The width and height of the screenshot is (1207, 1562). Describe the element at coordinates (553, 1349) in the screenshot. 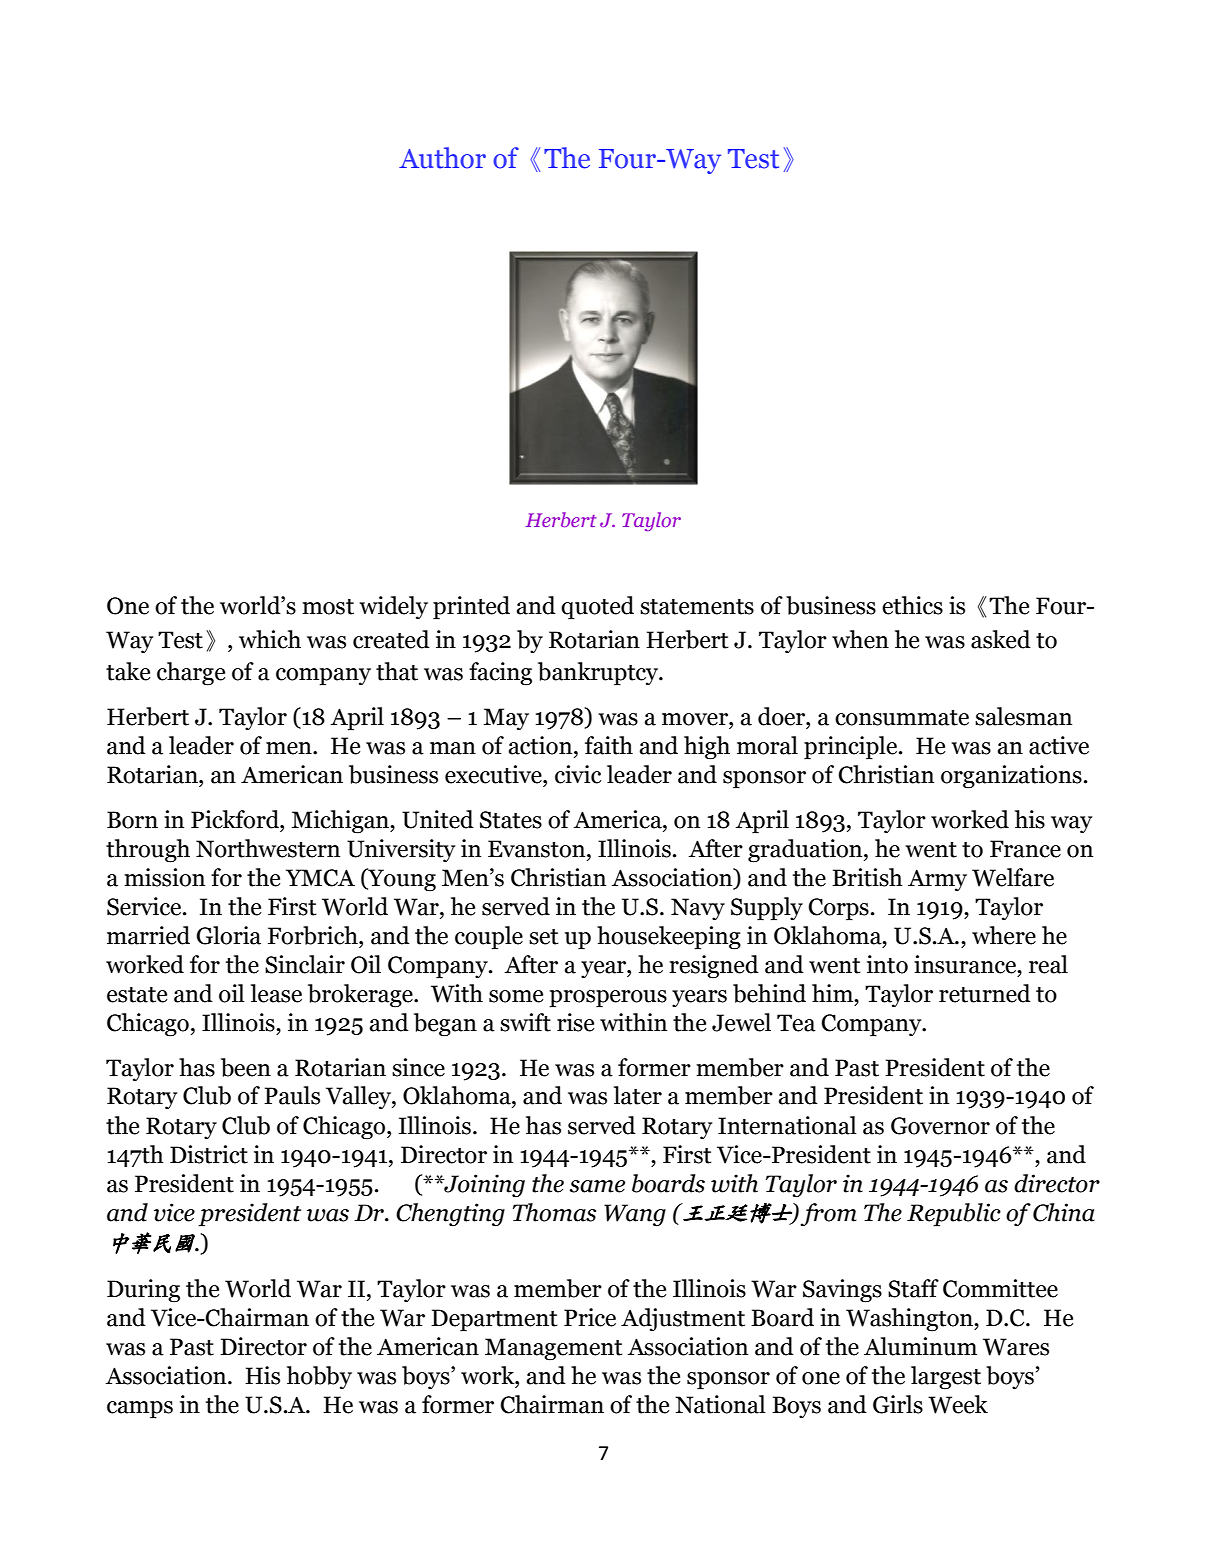

I see `Management` at that location.
